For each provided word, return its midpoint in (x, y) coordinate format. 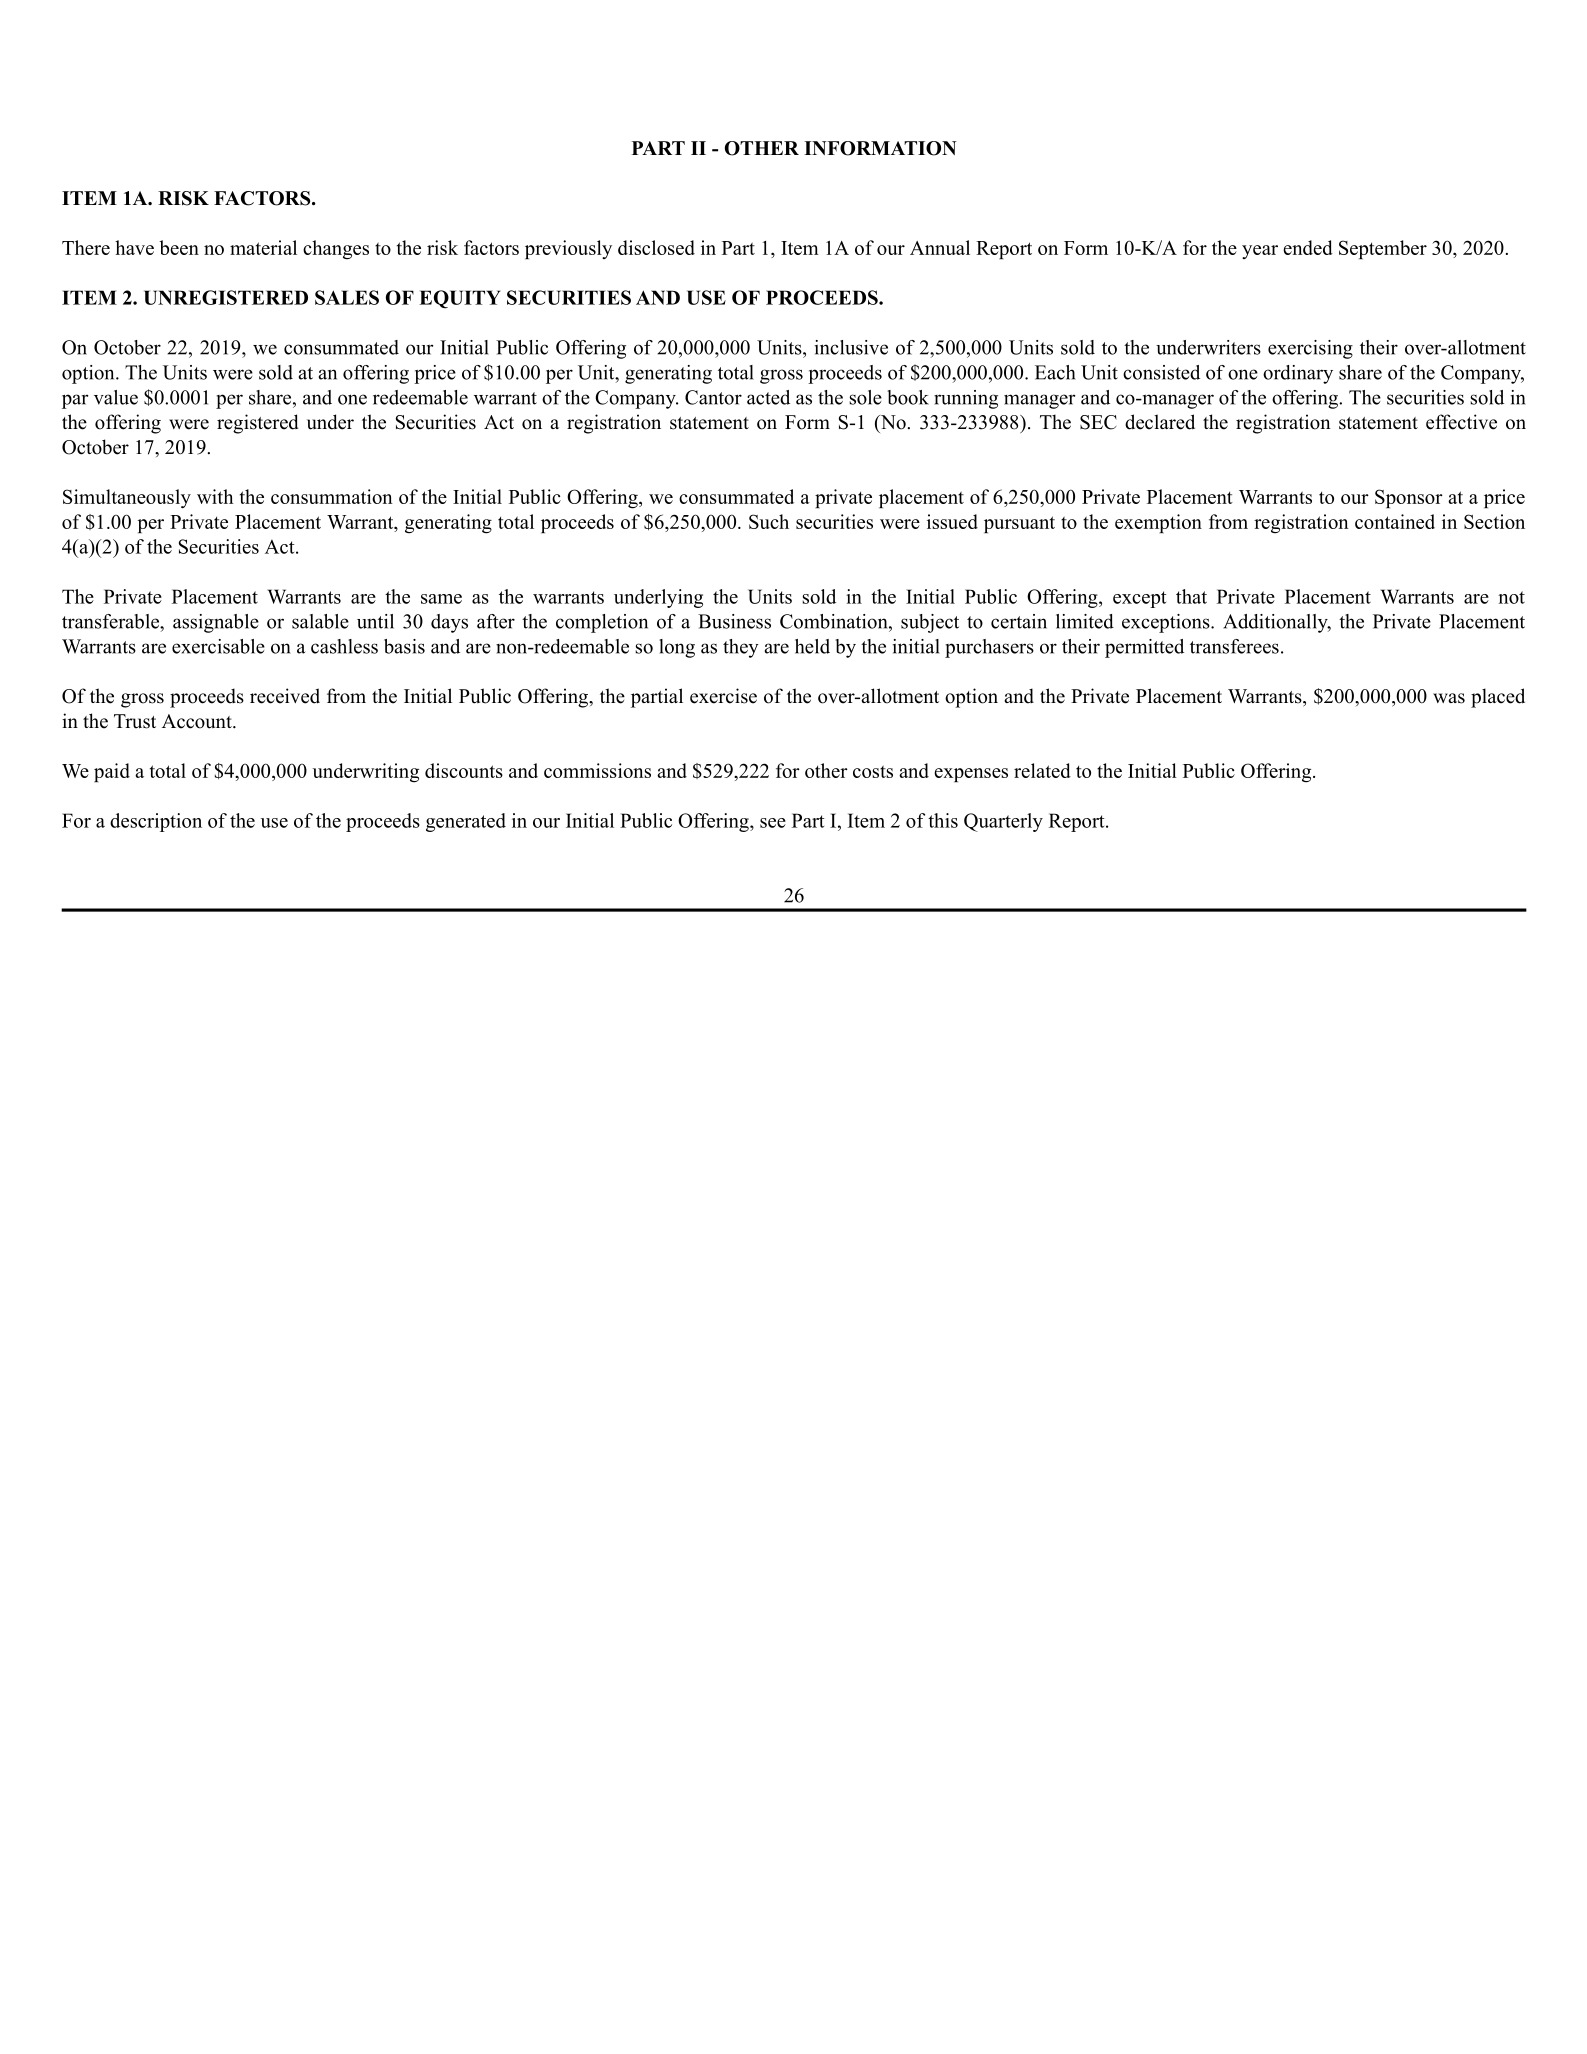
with (215, 496)
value (116, 397)
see (773, 823)
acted (768, 397)
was (1449, 698)
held (812, 646)
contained (1395, 521)
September (1383, 249)
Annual (940, 247)
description (156, 822)
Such (769, 521)
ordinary (1298, 374)
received (285, 696)
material (263, 247)
